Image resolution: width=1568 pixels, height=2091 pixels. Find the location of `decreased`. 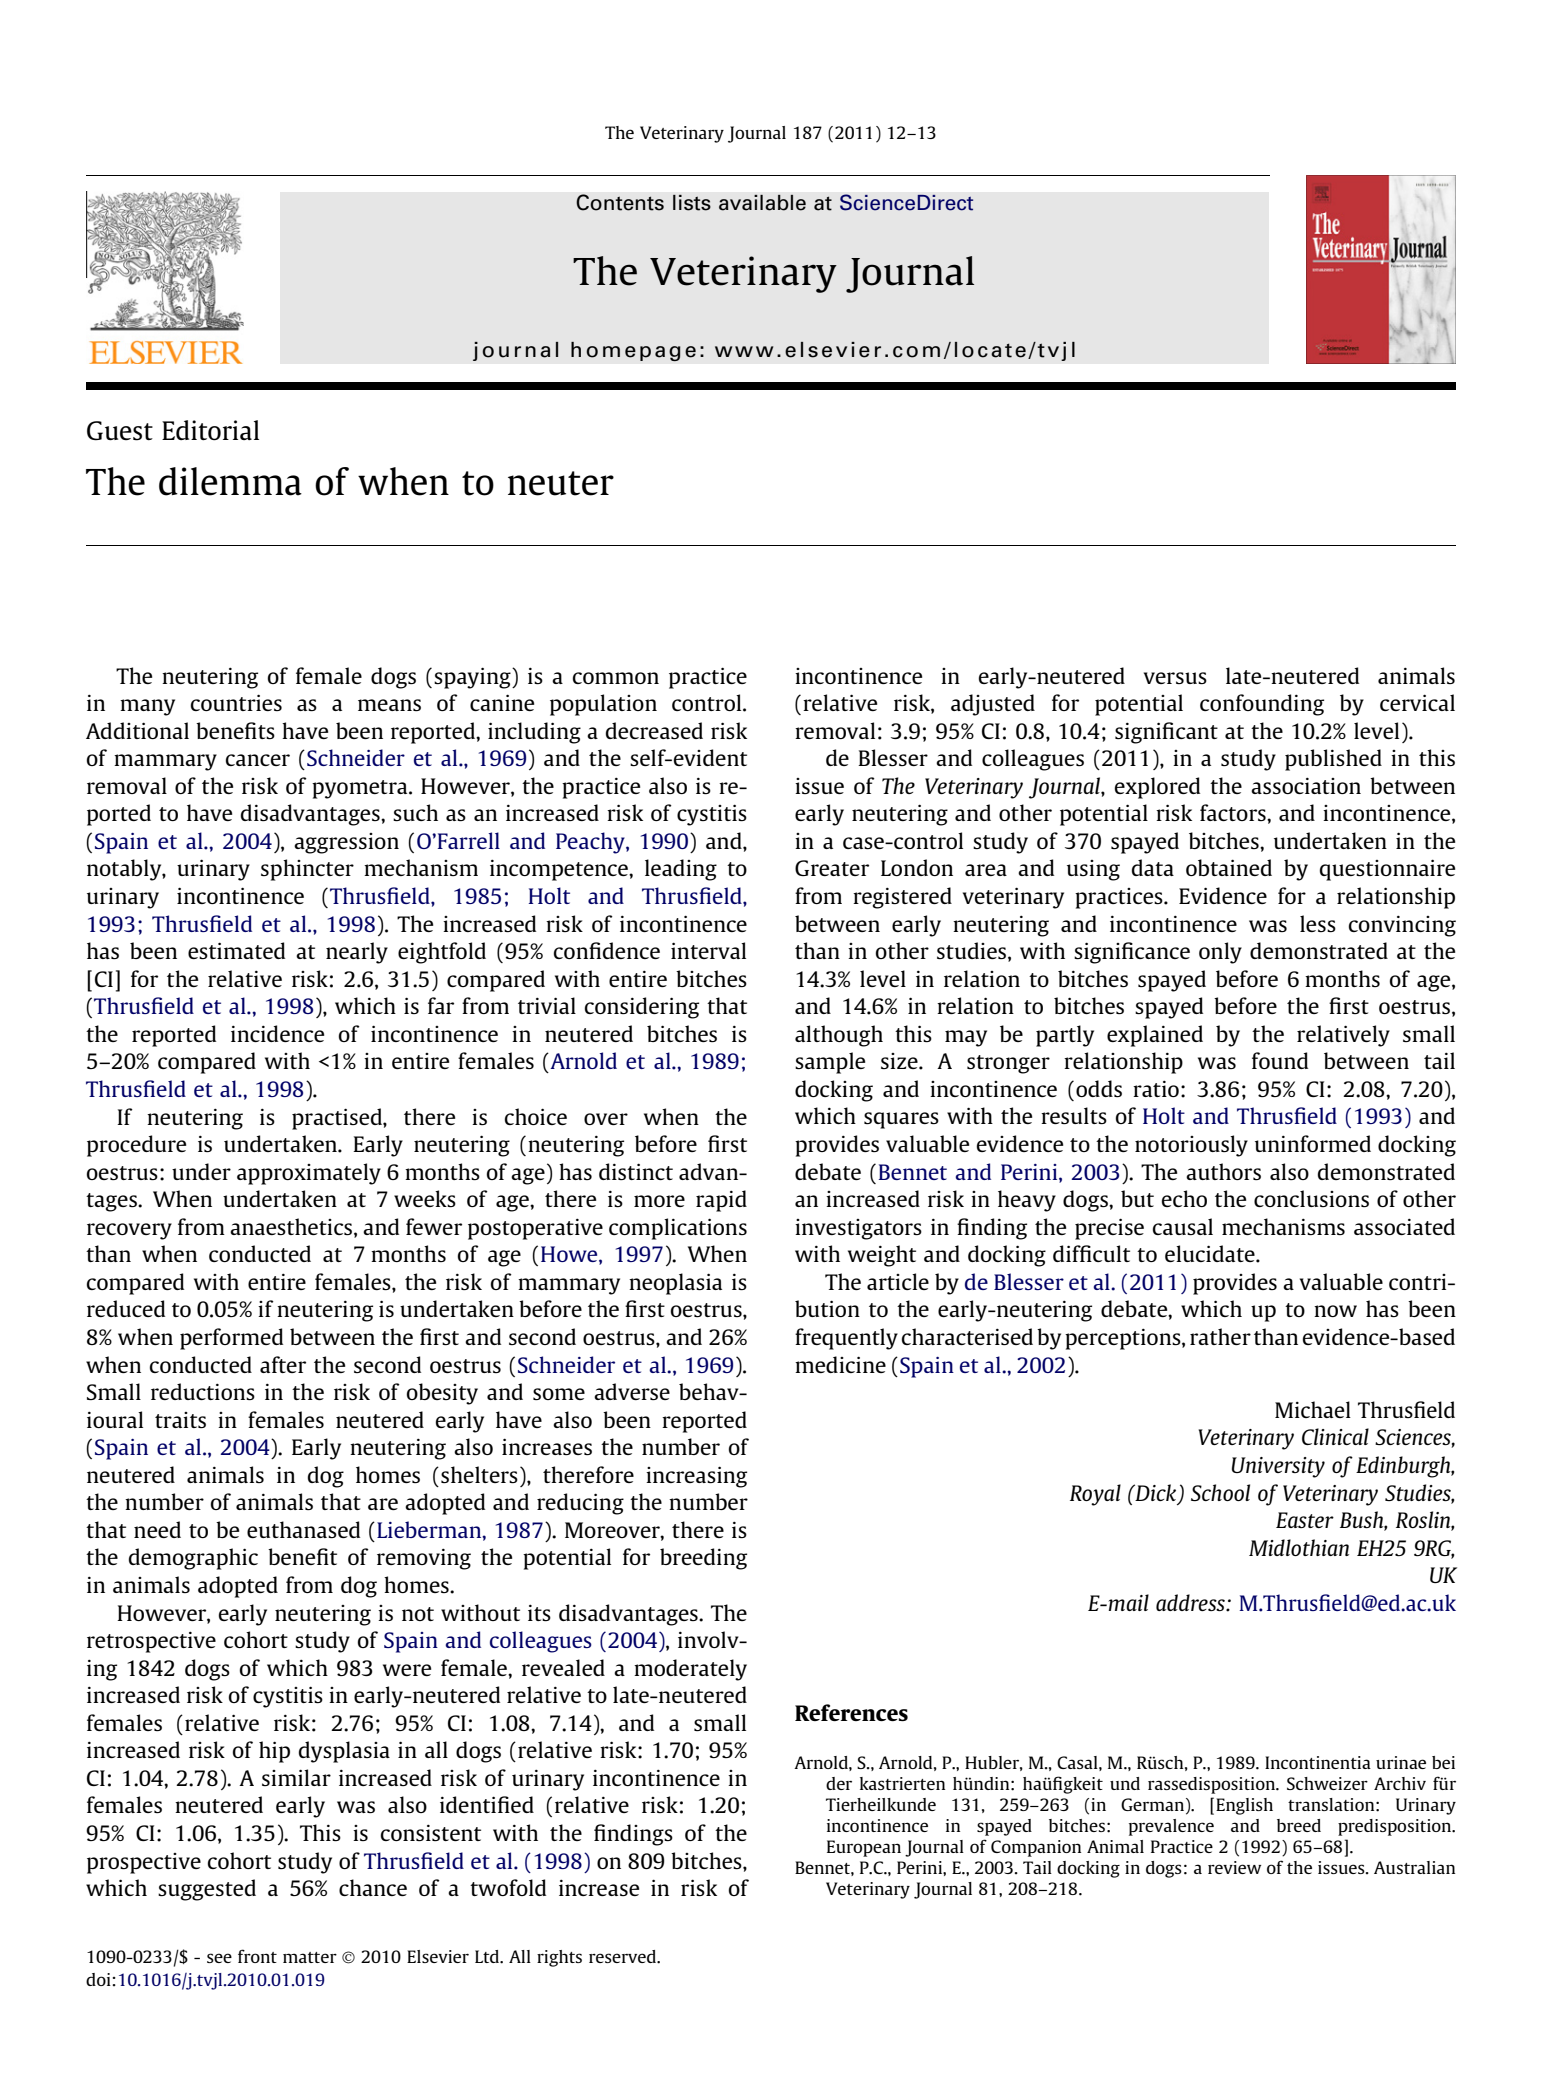

decreased is located at coordinates (654, 730).
